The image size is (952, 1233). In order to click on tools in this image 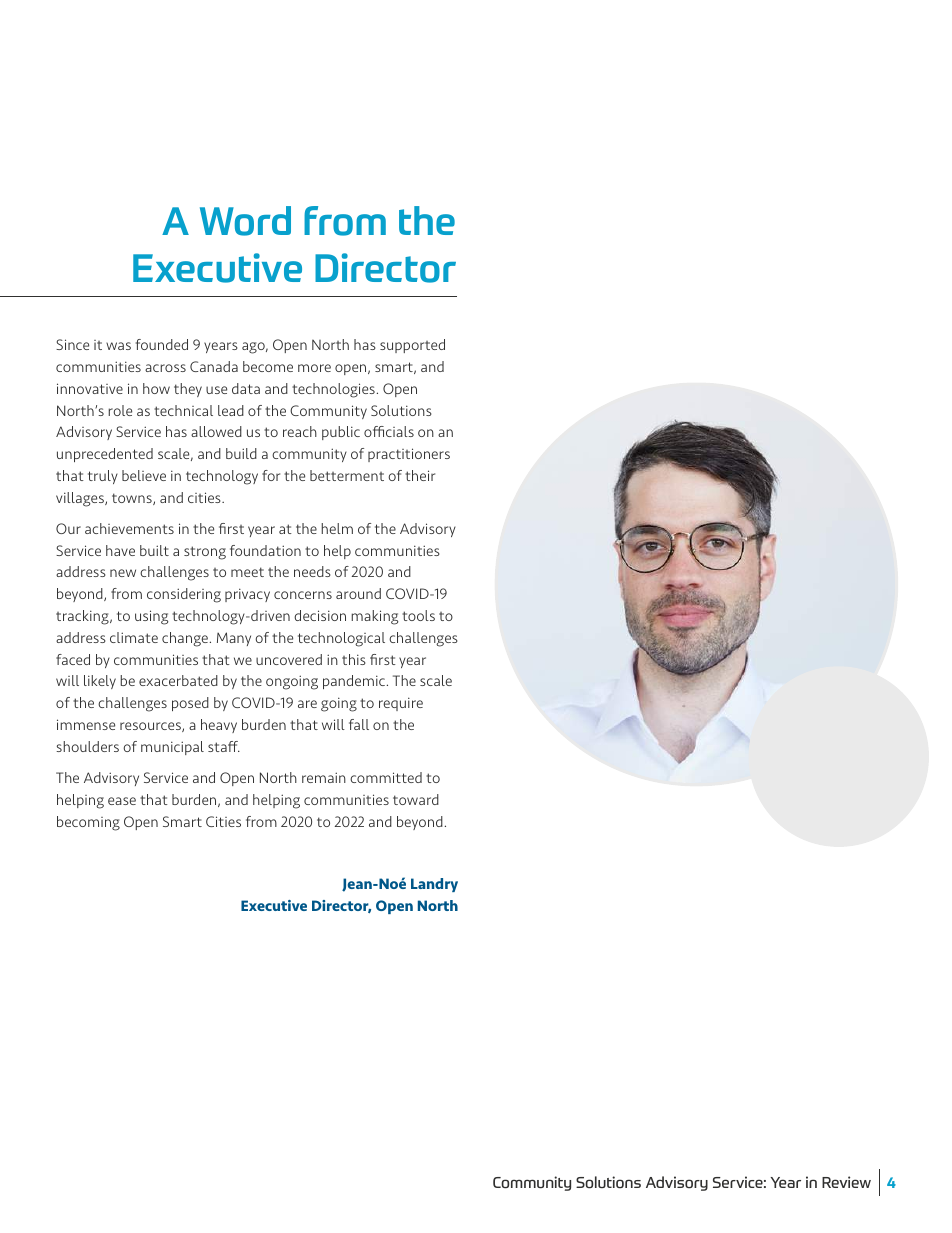, I will do `click(418, 615)`.
